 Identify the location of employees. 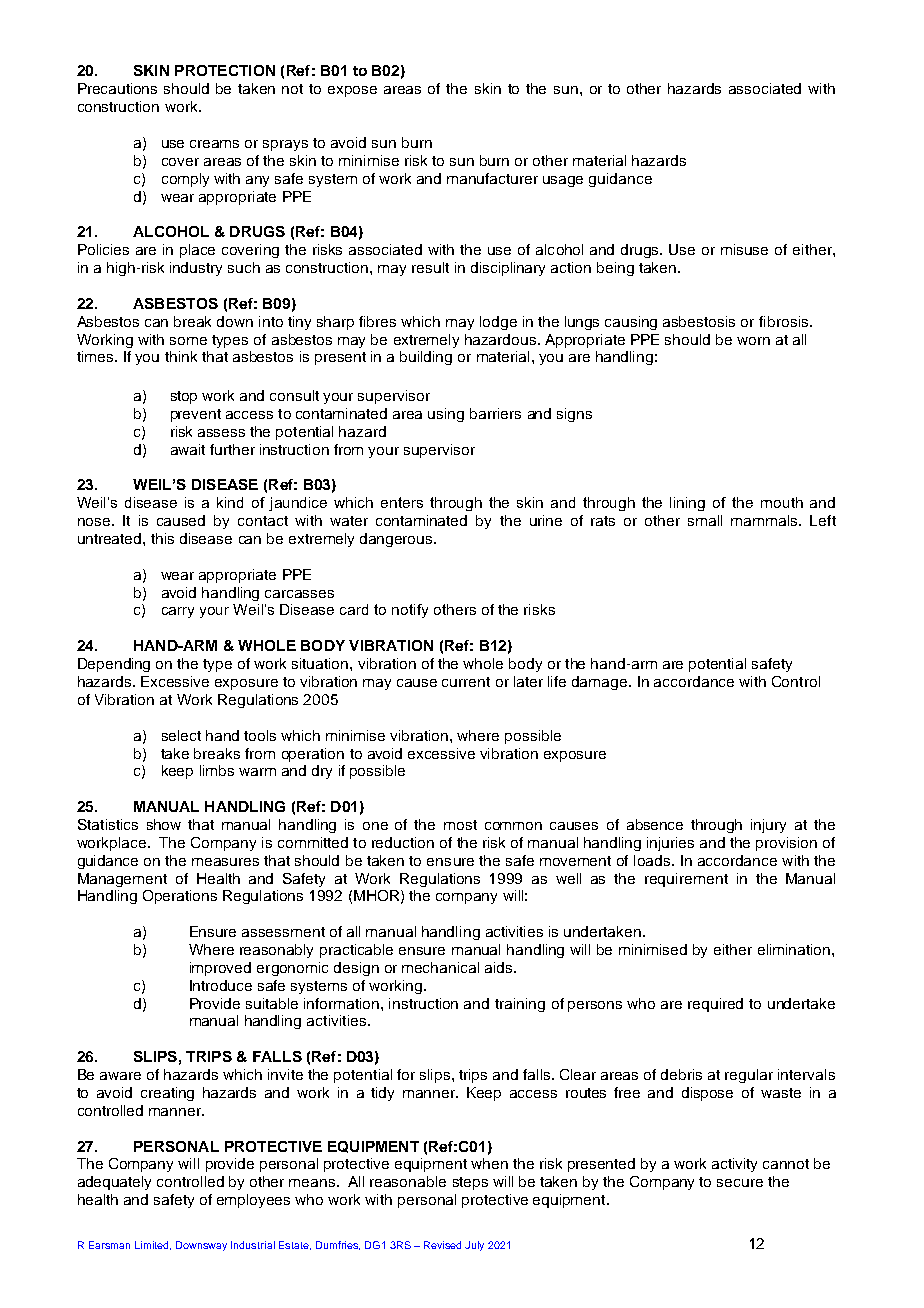
(253, 1201).
